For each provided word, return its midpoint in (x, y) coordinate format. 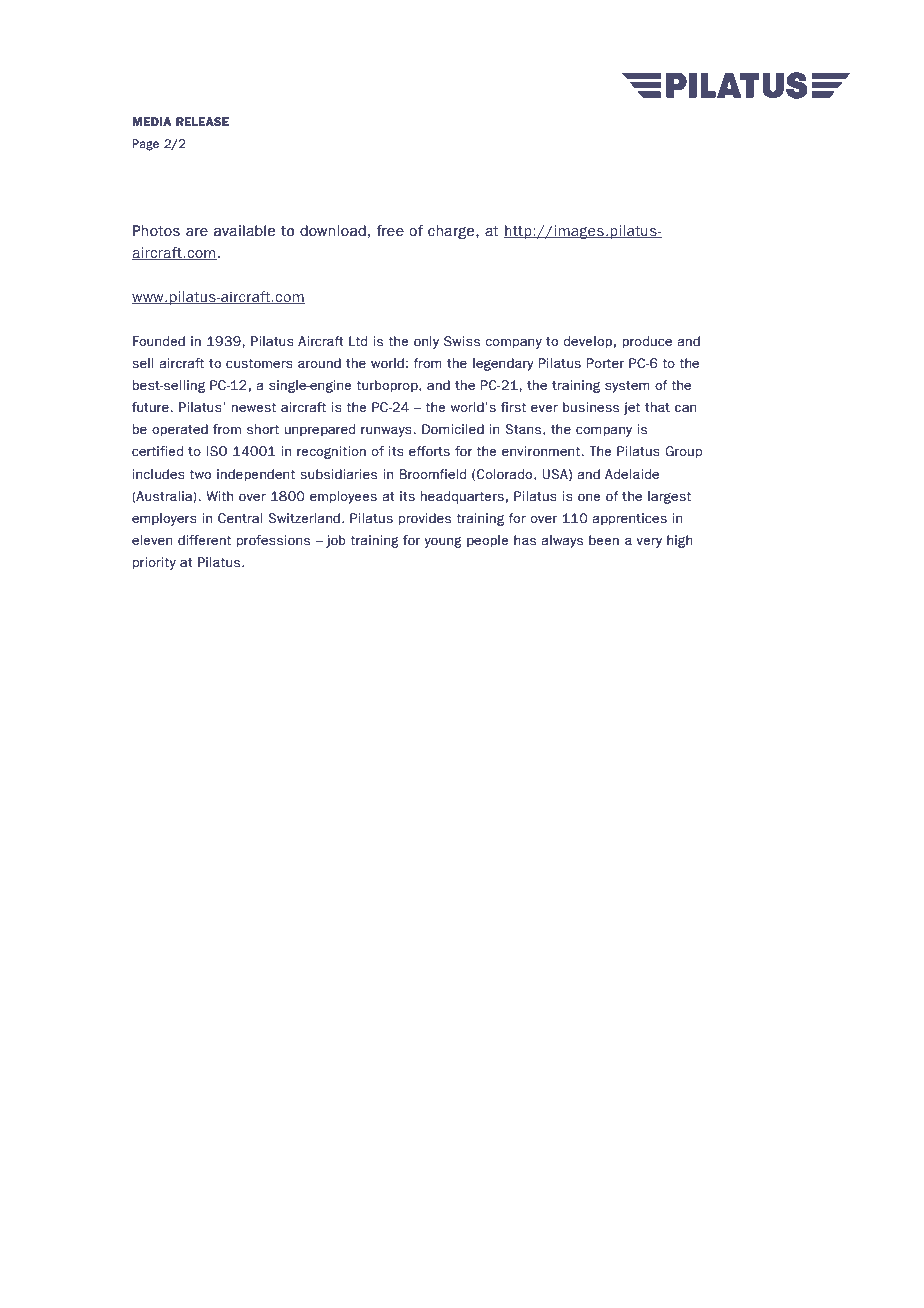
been (604, 540)
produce (647, 342)
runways (387, 431)
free (390, 231)
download (333, 231)
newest (254, 408)
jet (631, 408)
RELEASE (202, 121)
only (426, 342)
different (204, 540)
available (244, 231)
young (443, 542)
